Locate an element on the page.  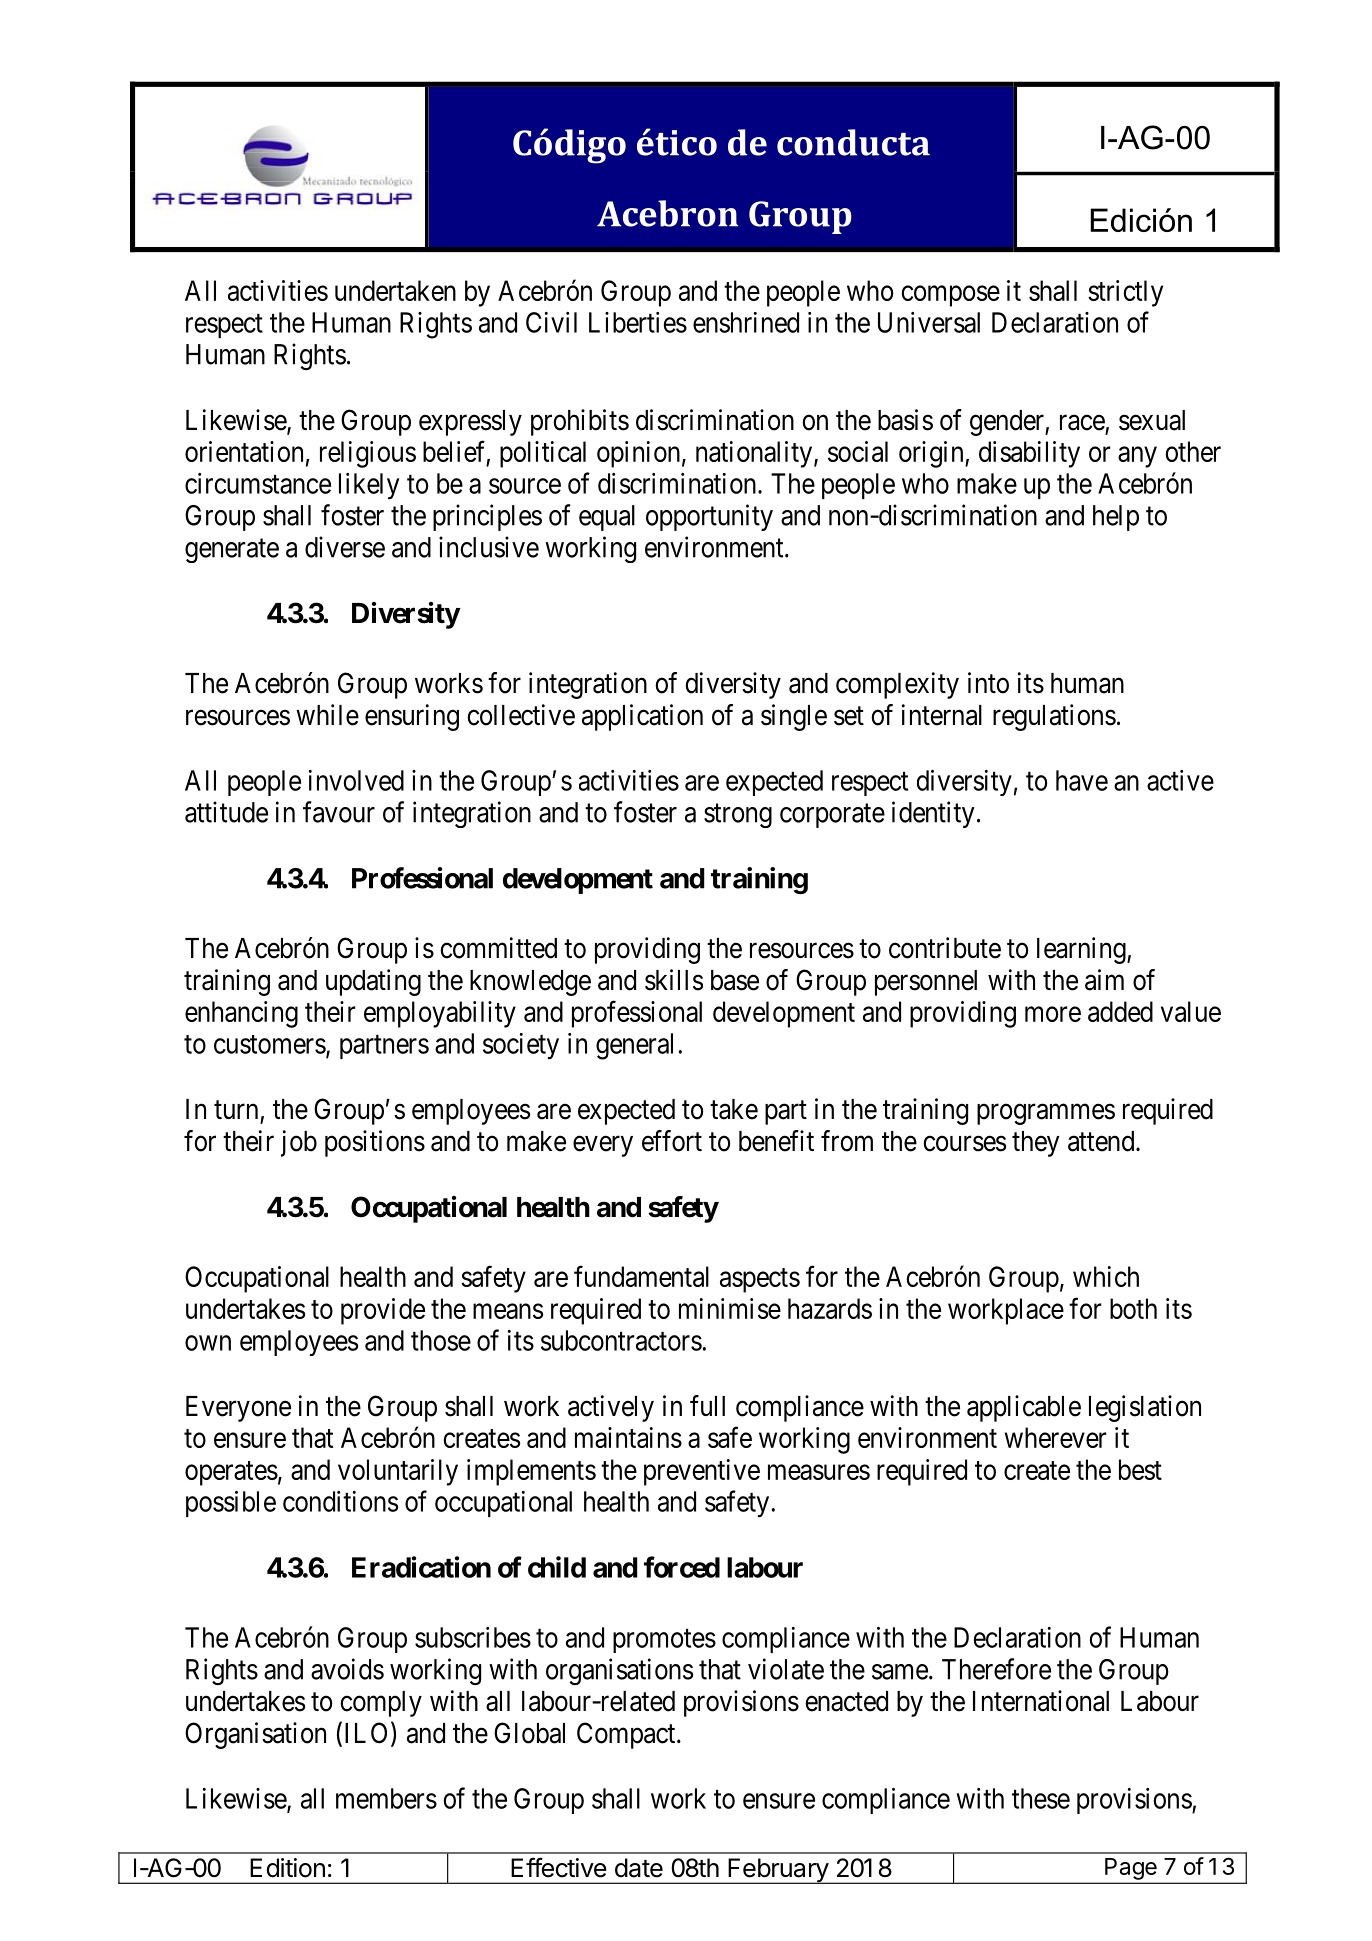
Edition is located at coordinates (287, 1868).
